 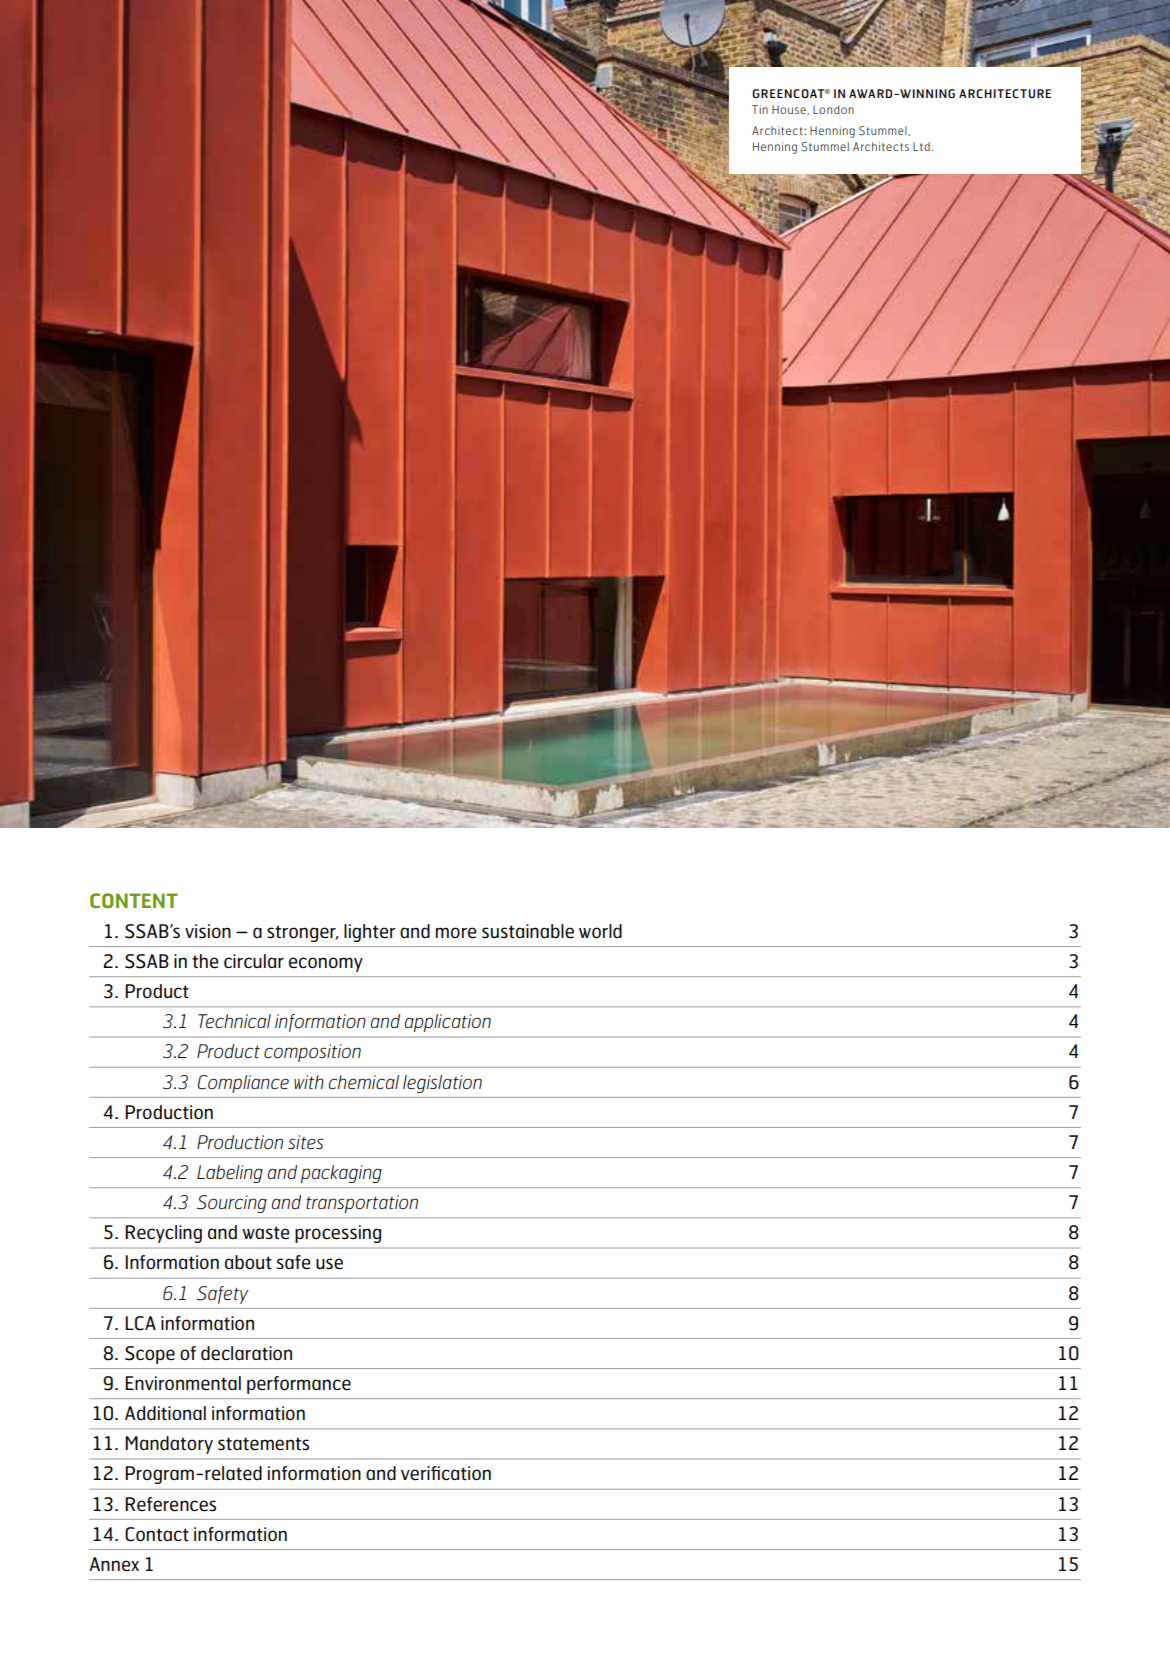 What do you see at coordinates (833, 109) in the page?
I see `London` at bounding box center [833, 109].
